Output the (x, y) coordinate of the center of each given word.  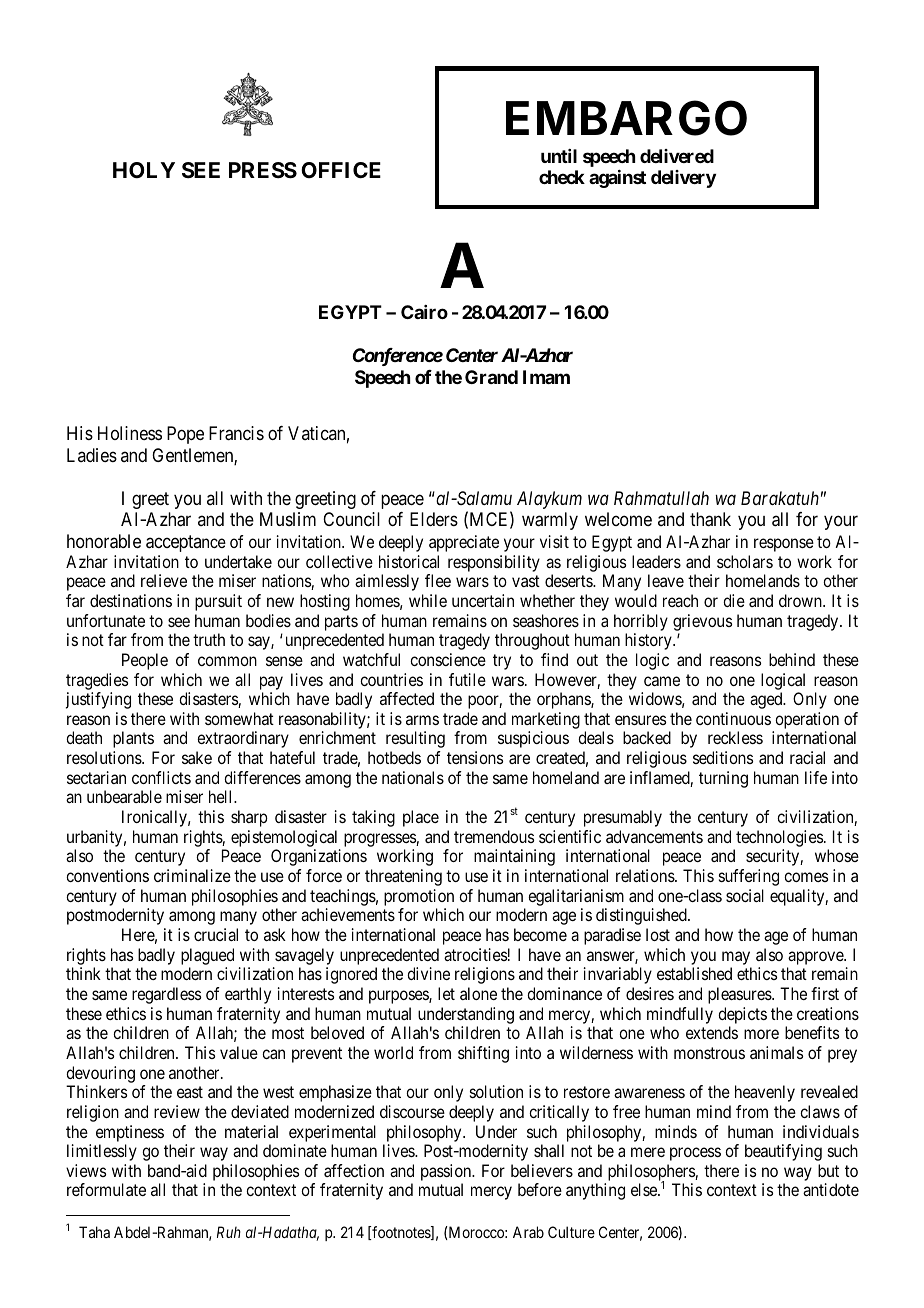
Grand (491, 377)
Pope (185, 435)
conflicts (161, 777)
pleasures (740, 995)
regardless (166, 995)
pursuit (218, 602)
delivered (677, 156)
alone (478, 993)
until (559, 156)
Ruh (229, 1232)
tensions (475, 757)
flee (438, 580)
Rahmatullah (661, 498)
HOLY (144, 170)
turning (723, 779)
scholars (745, 561)
